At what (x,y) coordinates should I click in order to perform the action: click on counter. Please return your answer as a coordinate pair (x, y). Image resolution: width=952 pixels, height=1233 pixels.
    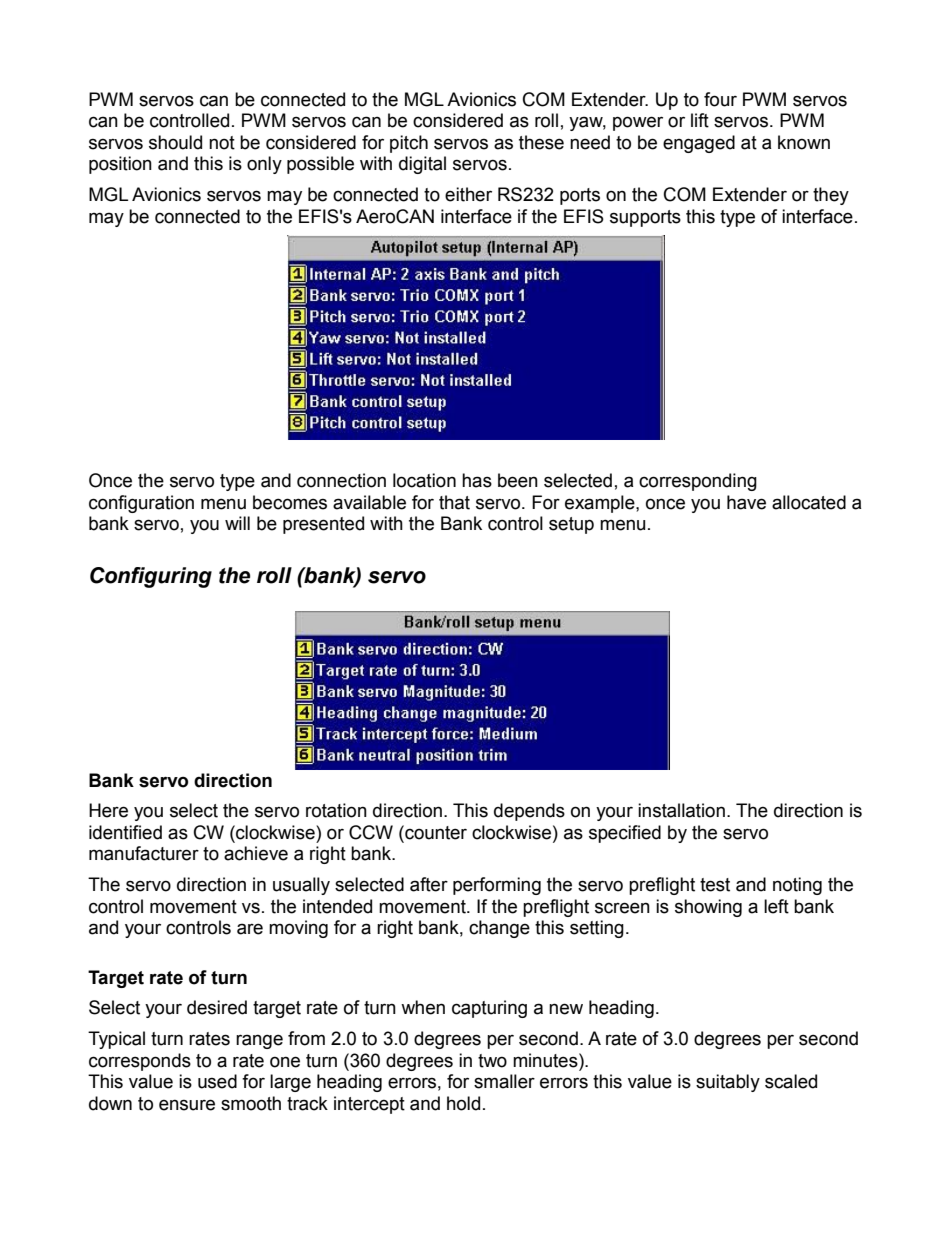
    Looking at the image, I should click on (435, 832).
